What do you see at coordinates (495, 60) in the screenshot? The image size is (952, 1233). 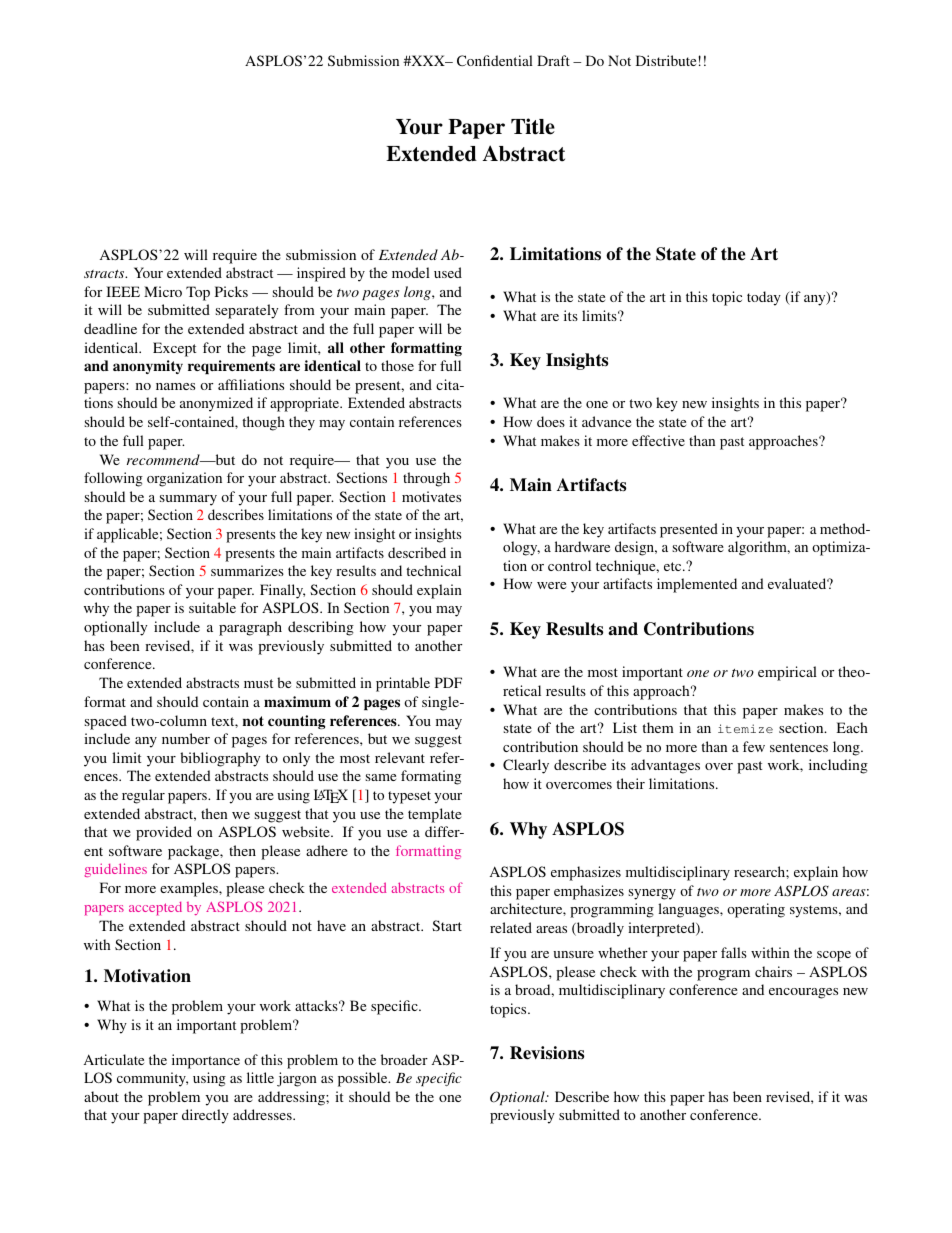 I see `Confidential` at bounding box center [495, 60].
